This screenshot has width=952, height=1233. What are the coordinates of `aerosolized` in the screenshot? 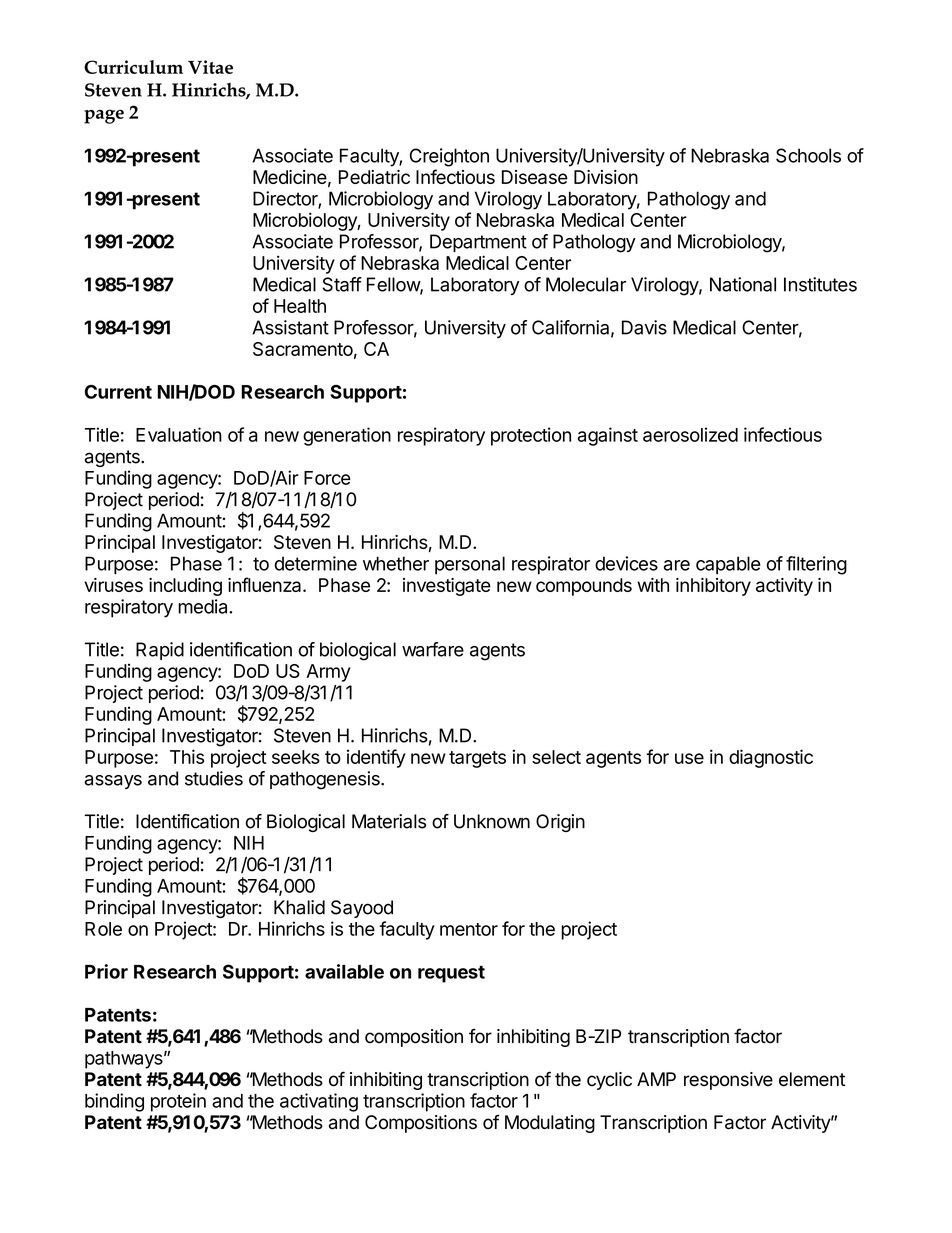 It's located at (690, 434).
